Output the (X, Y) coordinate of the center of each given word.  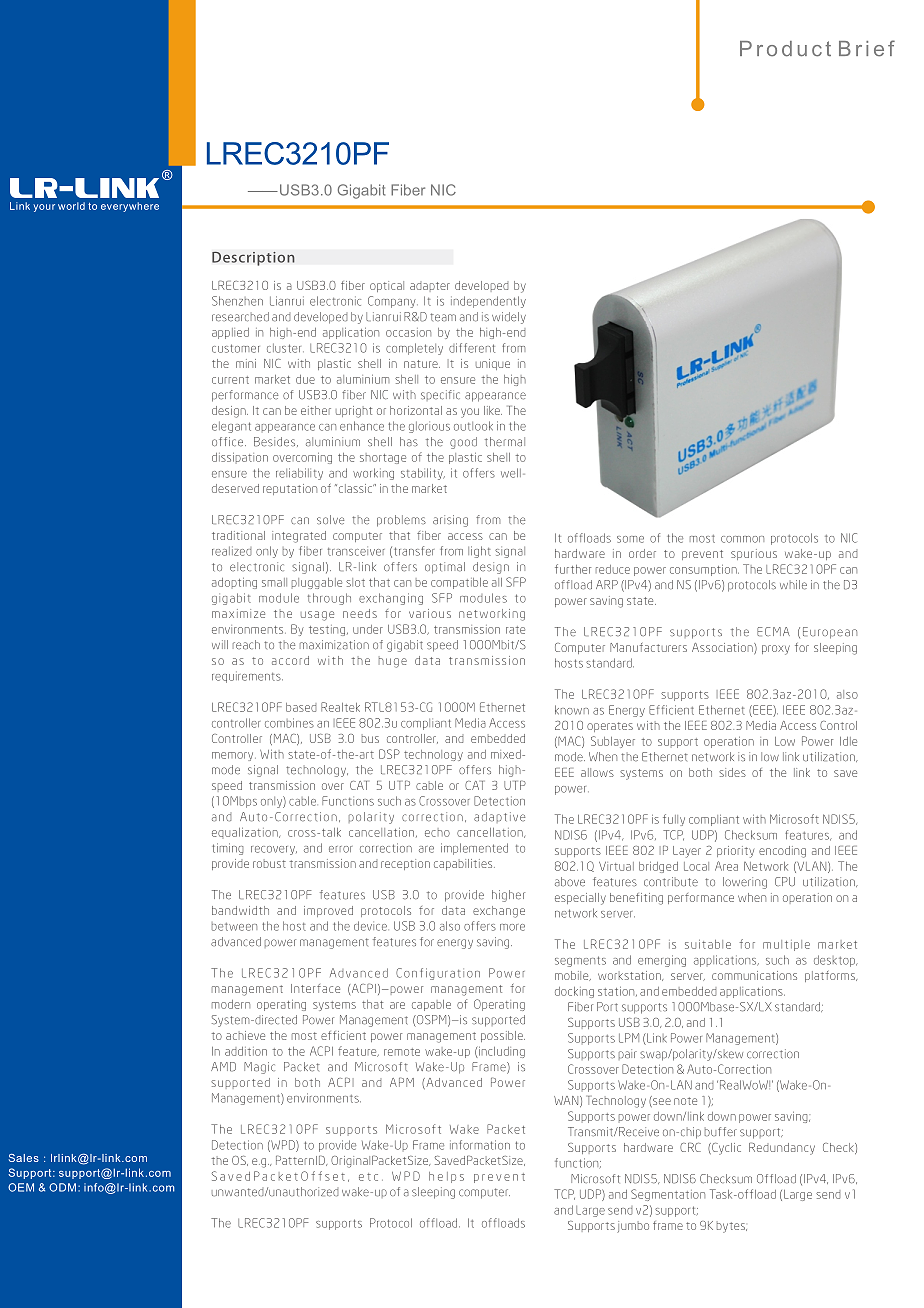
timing (227, 849)
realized (231, 551)
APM (402, 1082)
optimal (445, 568)
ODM (62, 1187)
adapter (430, 287)
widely (509, 318)
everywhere (130, 207)
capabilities (464, 864)
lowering (745, 883)
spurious (754, 554)
